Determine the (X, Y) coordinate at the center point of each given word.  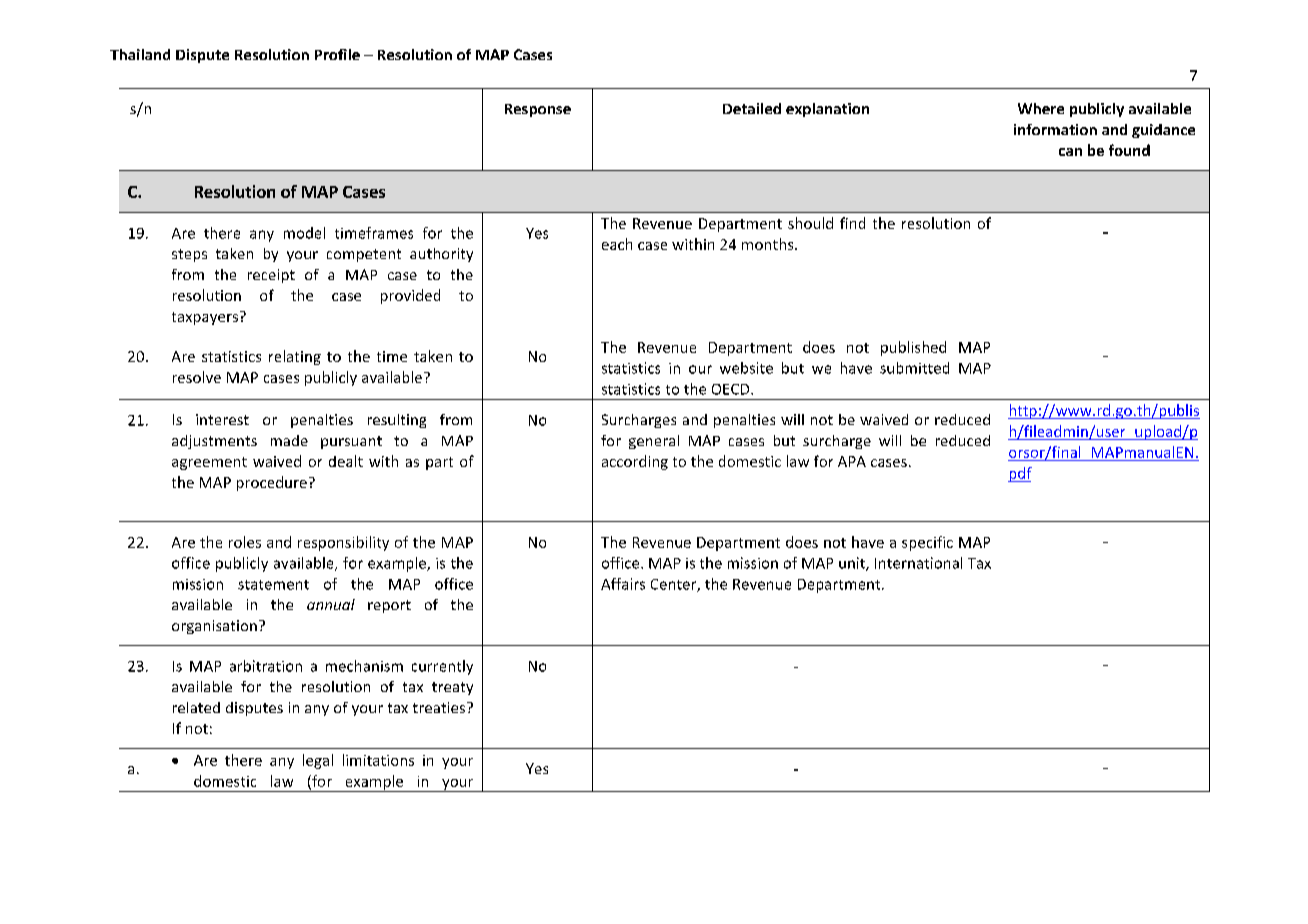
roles (245, 542)
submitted (914, 368)
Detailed (752, 108)
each (617, 244)
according (635, 462)
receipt (271, 276)
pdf (1020, 474)
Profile (337, 54)
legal (318, 761)
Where (1041, 108)
